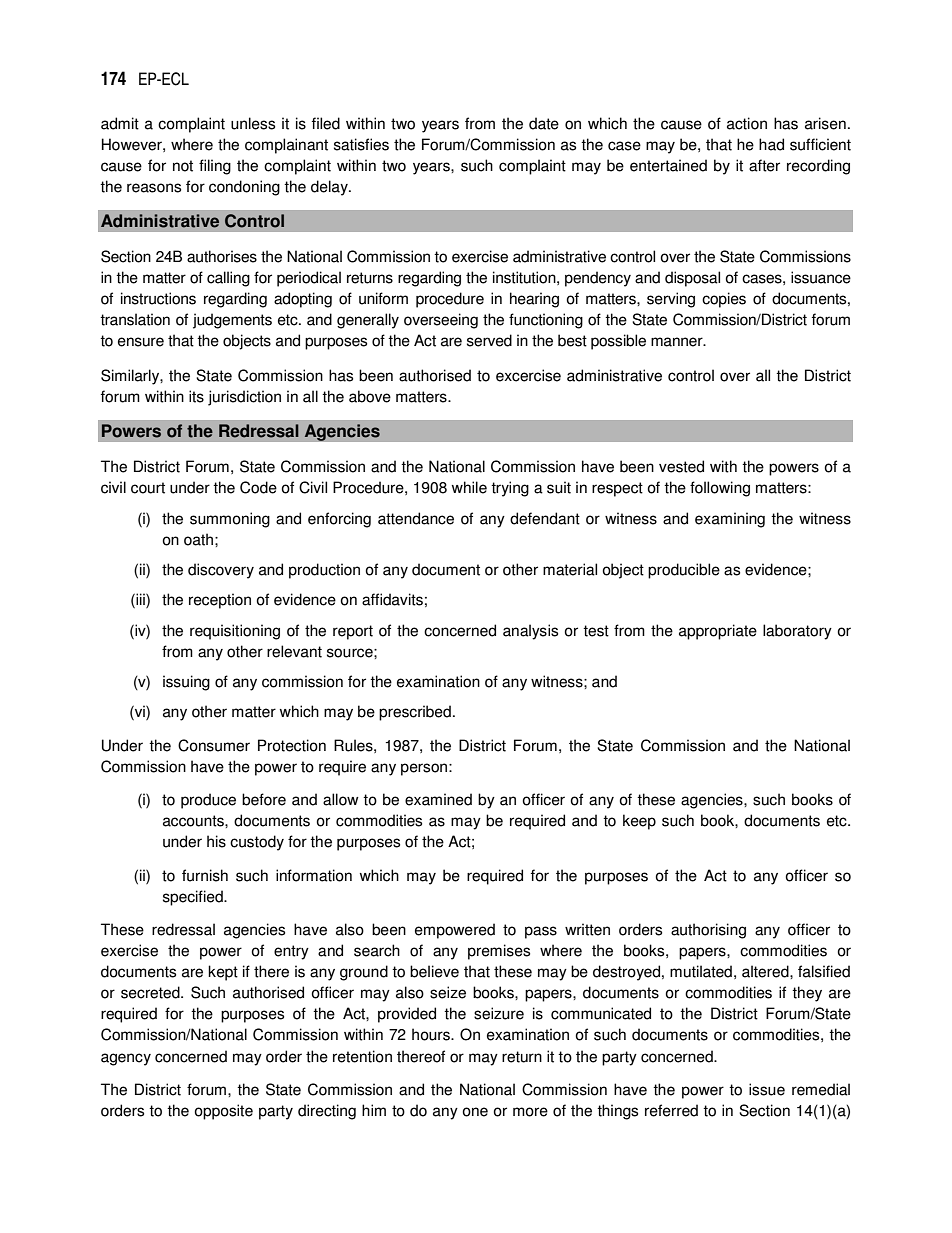 This document has width=952, height=1233. What do you see at coordinates (223, 1112) in the document?
I see `opposite` at bounding box center [223, 1112].
